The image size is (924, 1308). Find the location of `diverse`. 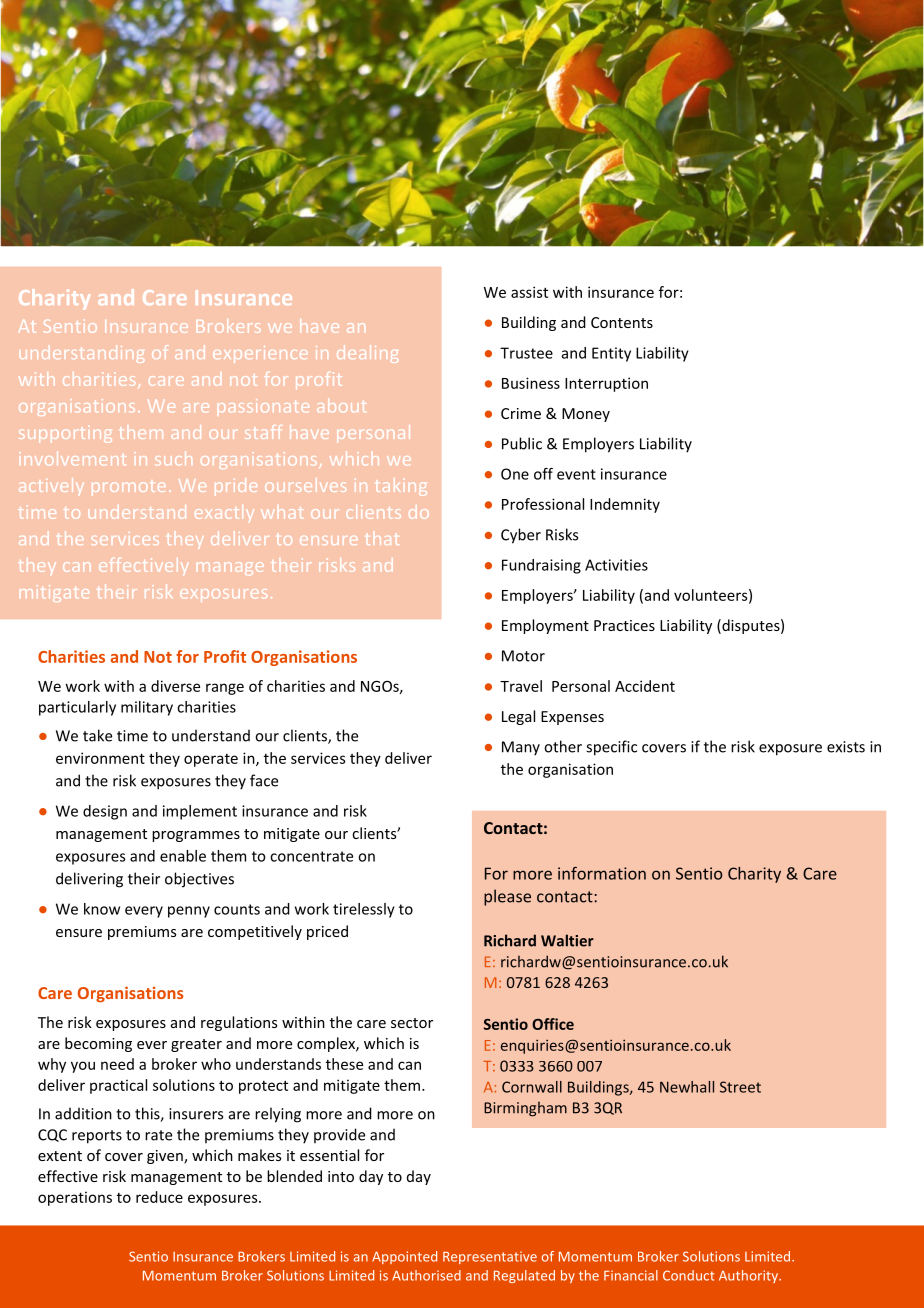

diverse is located at coordinates (175, 686).
